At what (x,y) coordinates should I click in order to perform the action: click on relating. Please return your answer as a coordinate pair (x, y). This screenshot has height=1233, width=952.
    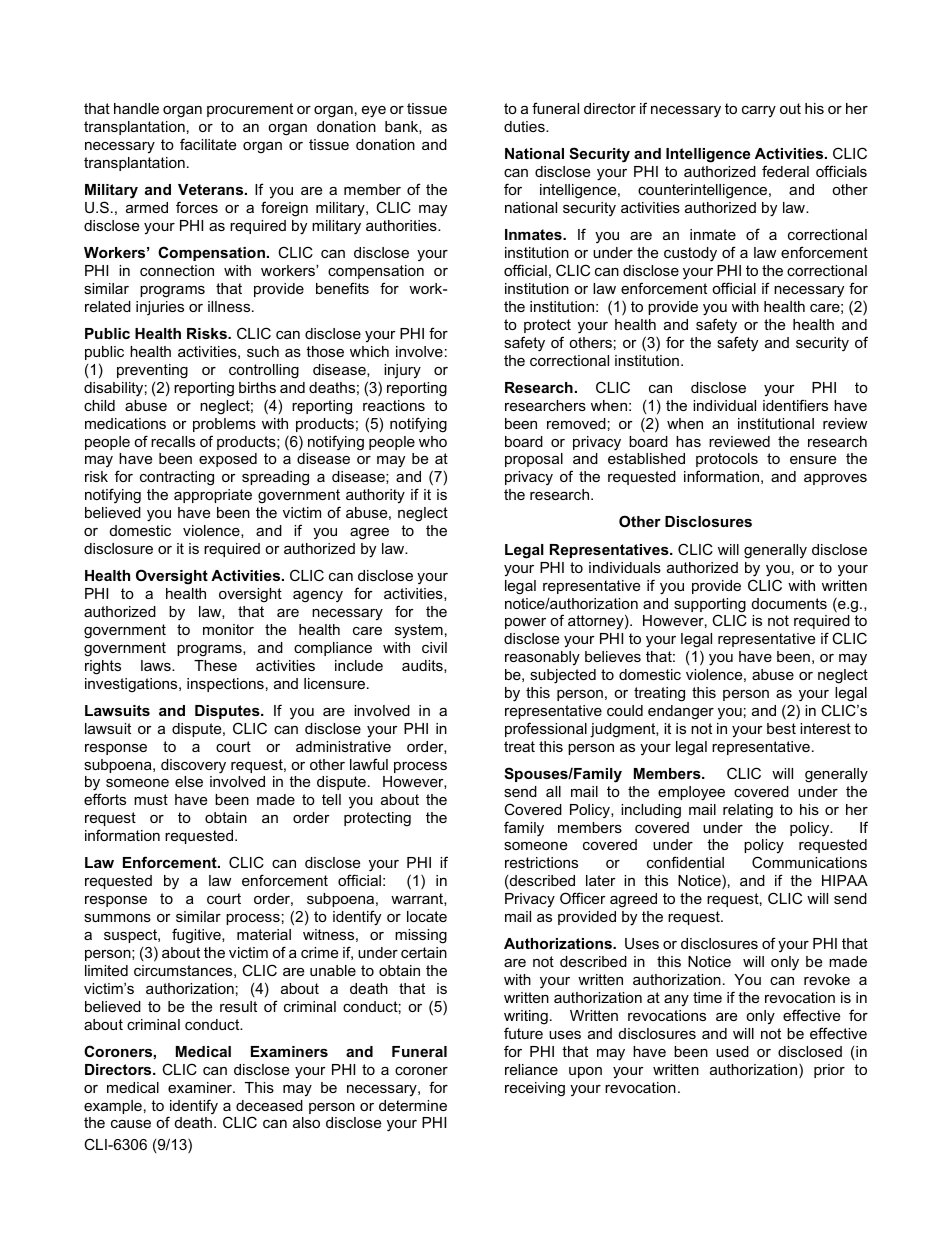
    Looking at the image, I should click on (748, 811).
